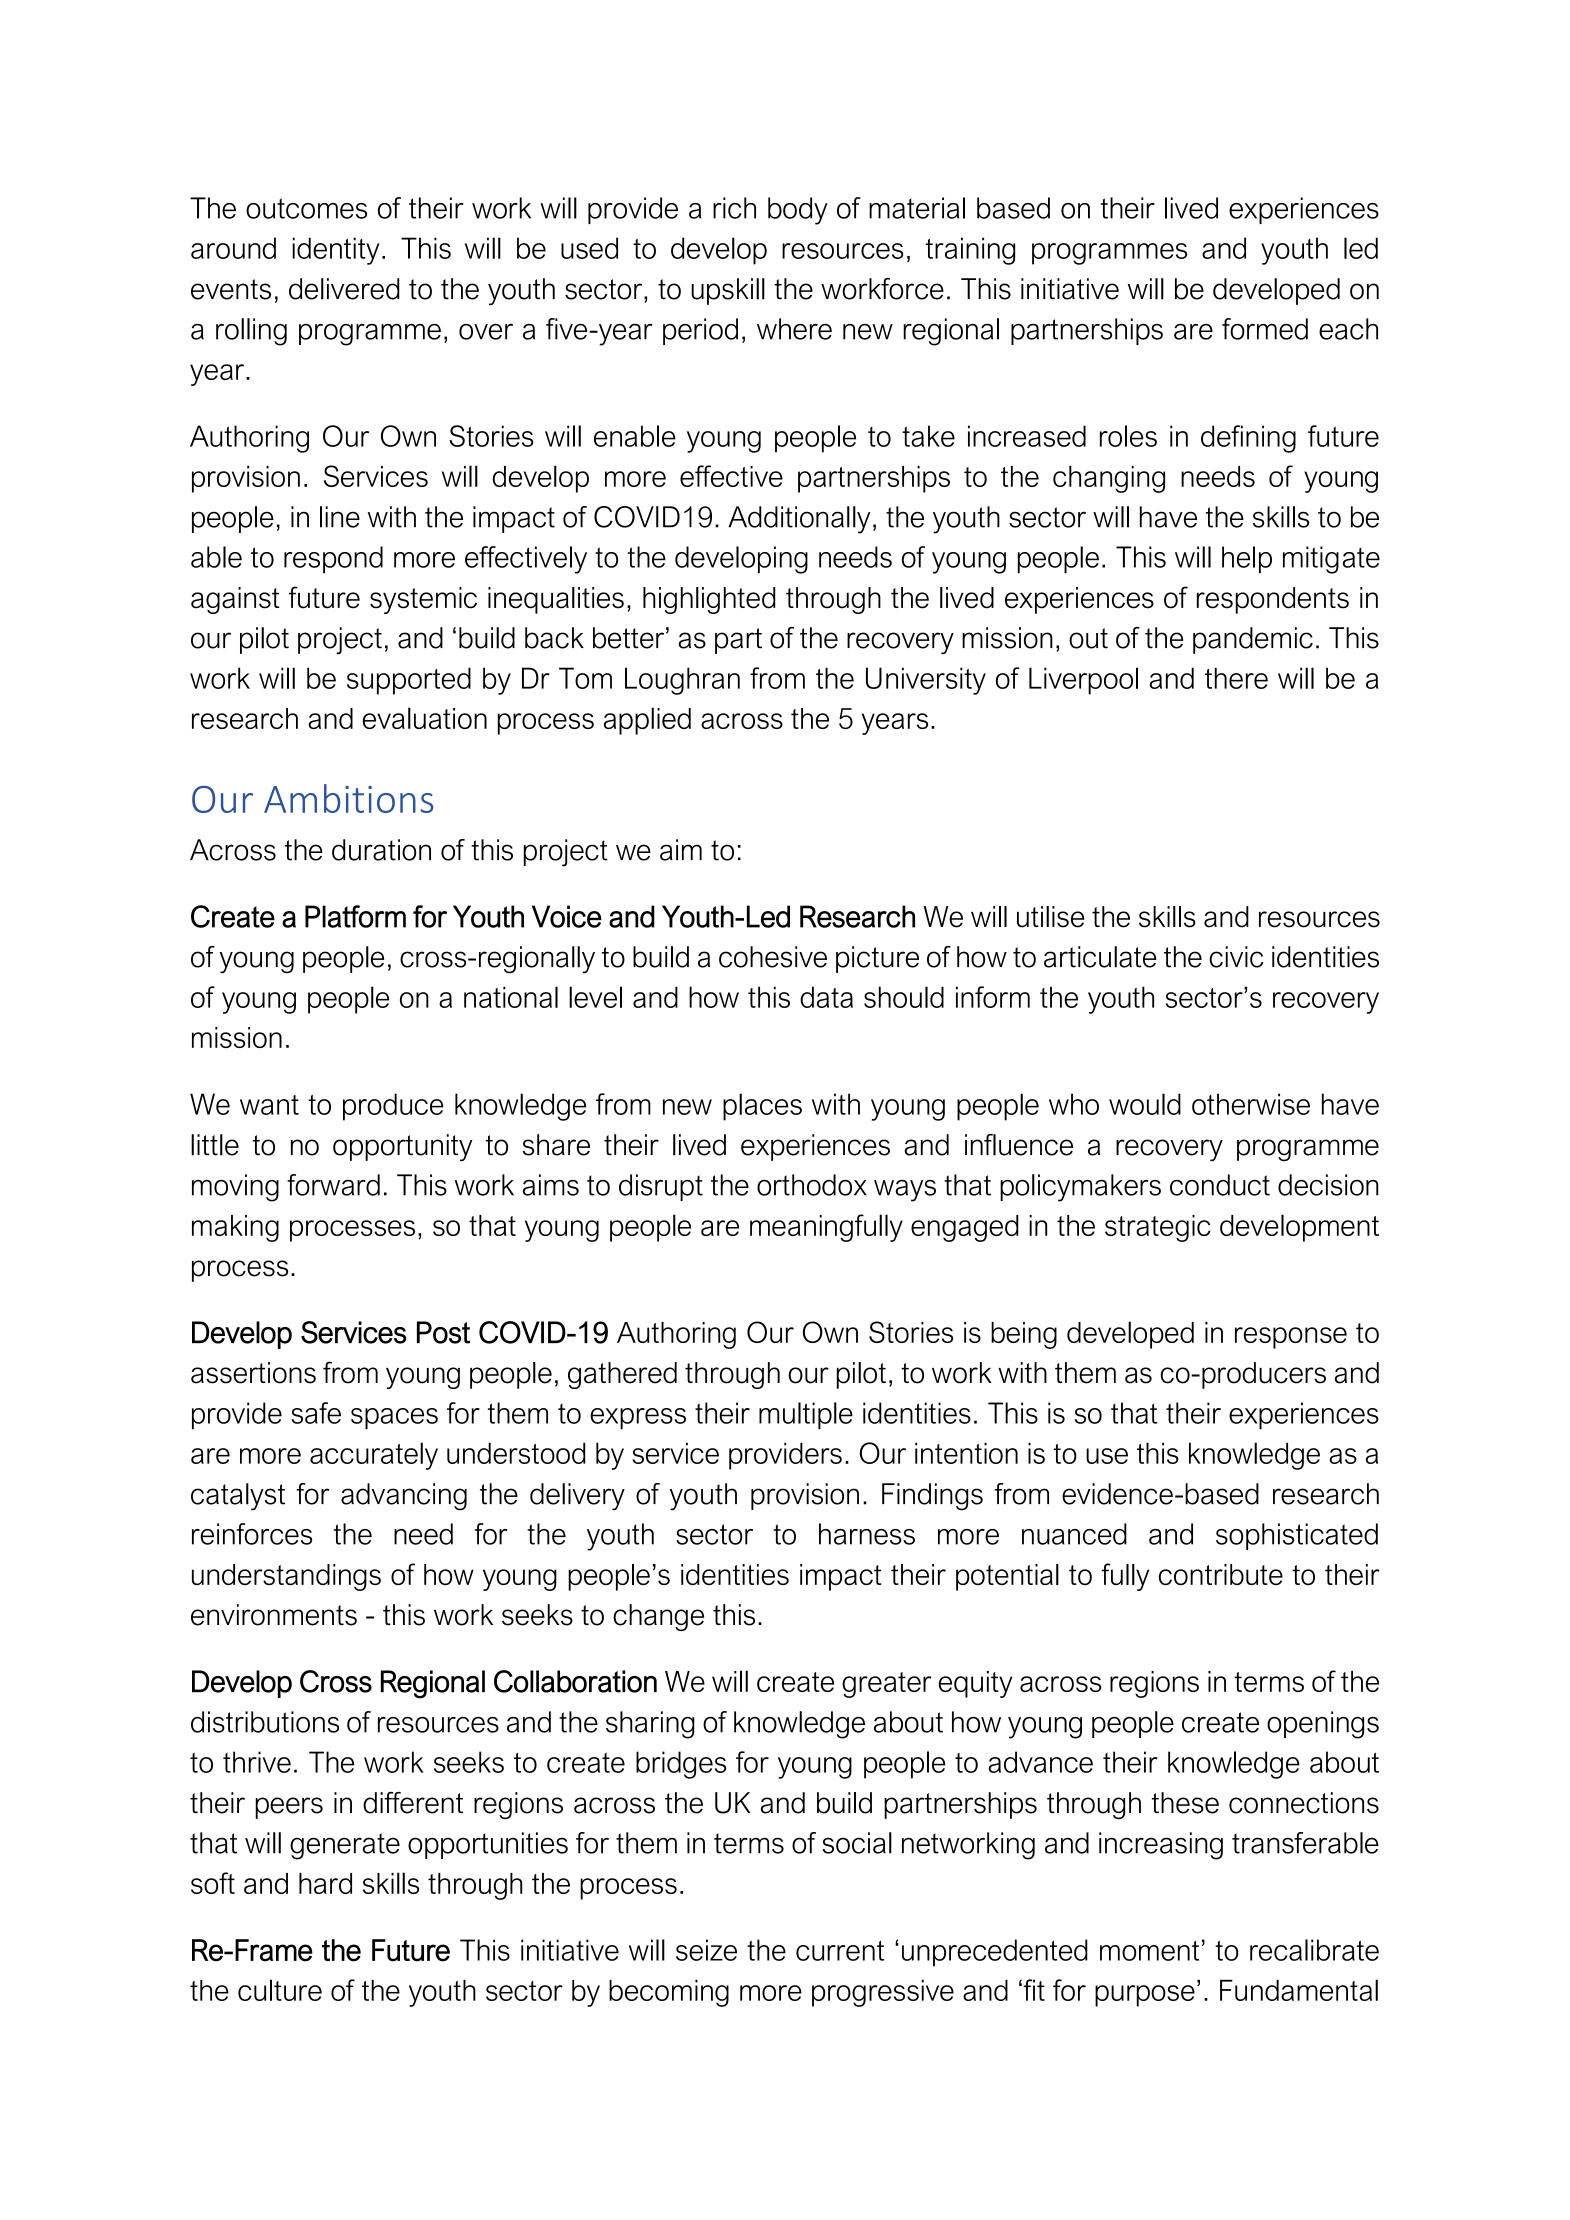 This image has height=2220, width=1570. What do you see at coordinates (1221, 1574) in the image?
I see `contribute` at bounding box center [1221, 1574].
